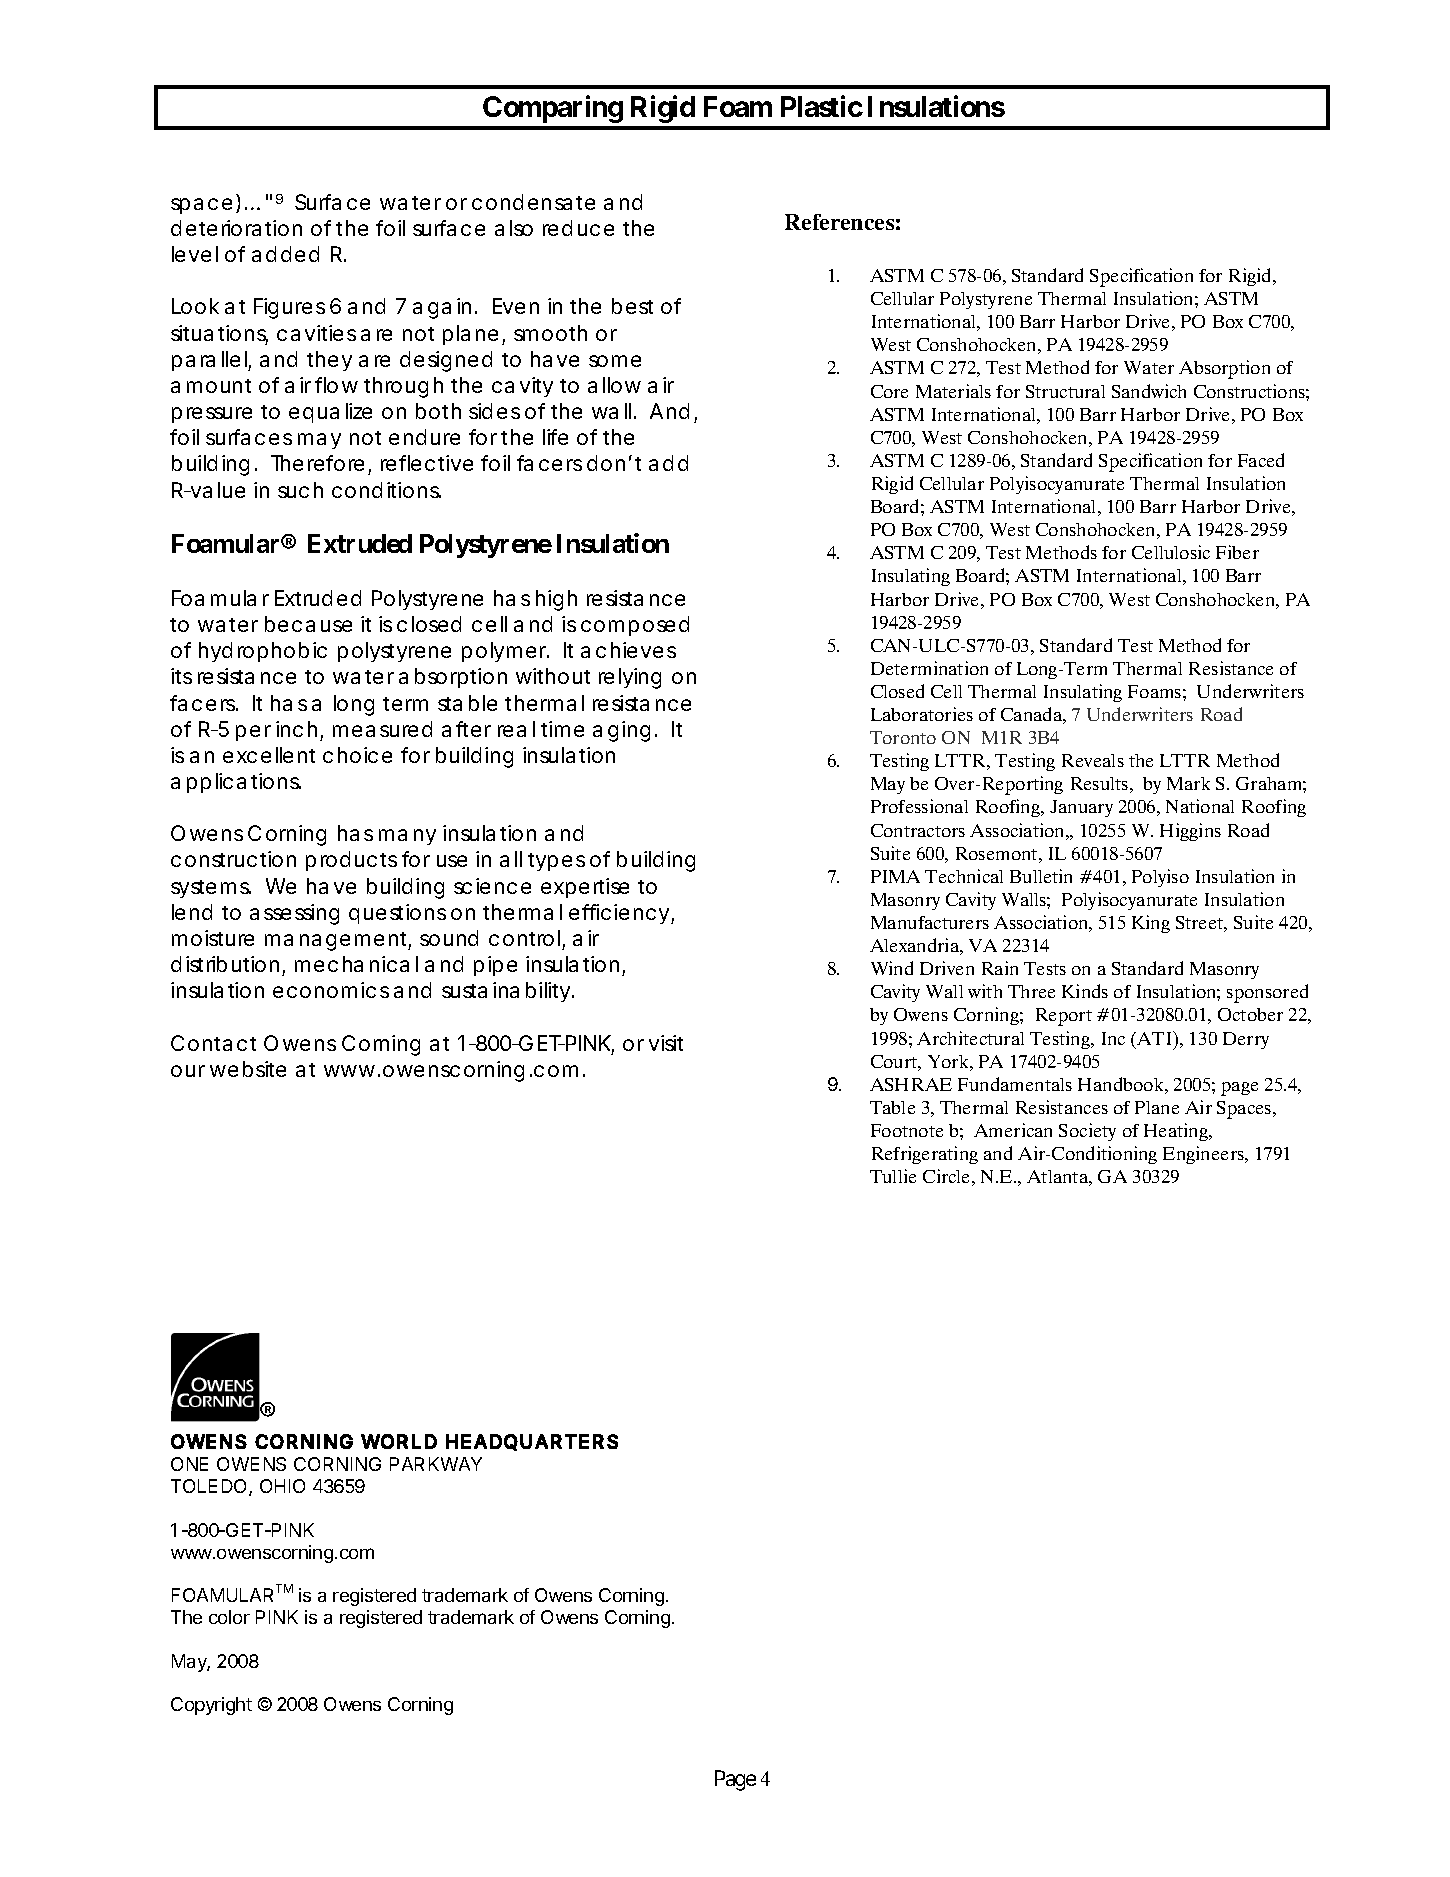 The image size is (1450, 1877). I want to click on inch, so click(296, 729).
